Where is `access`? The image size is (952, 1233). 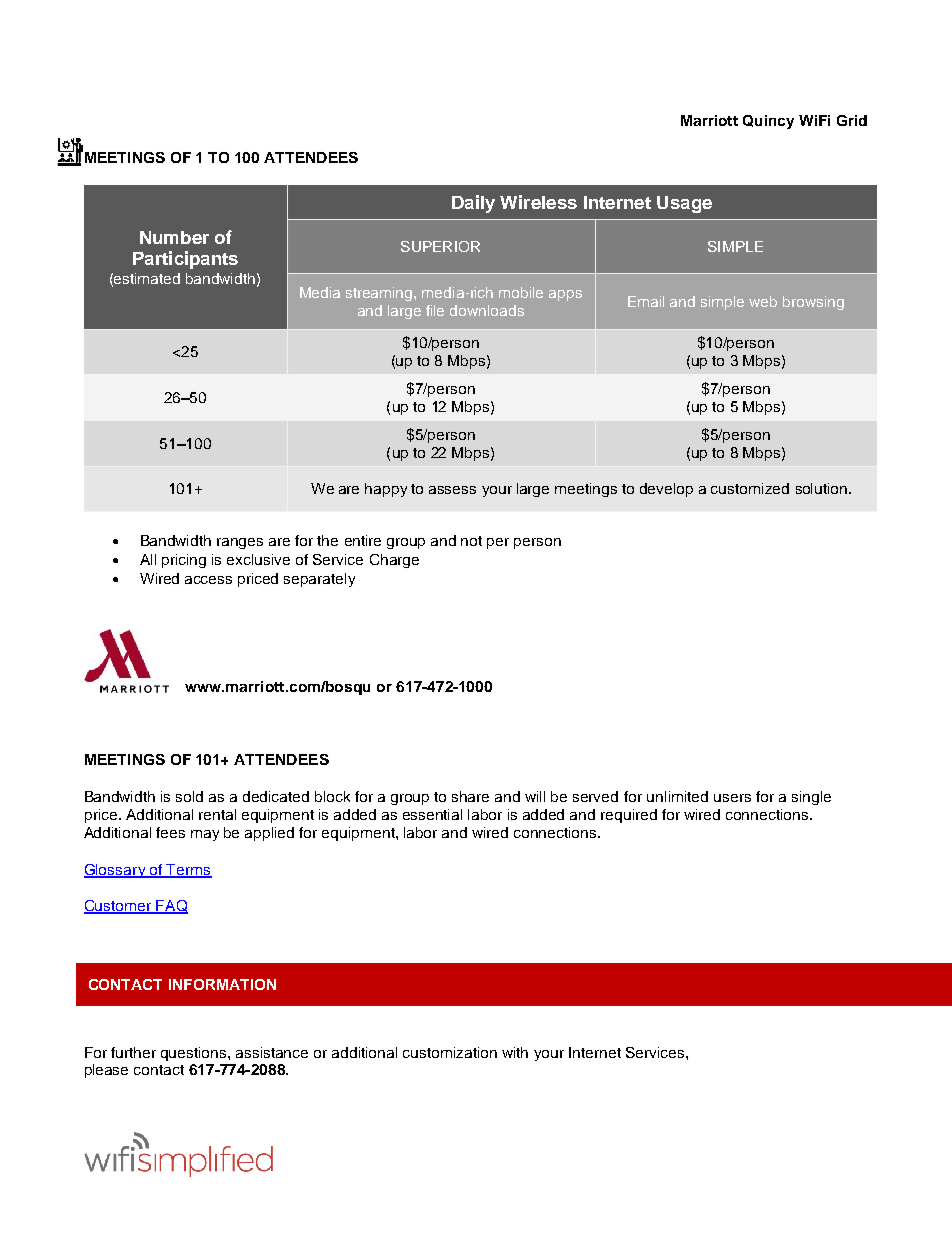
access is located at coordinates (208, 580).
